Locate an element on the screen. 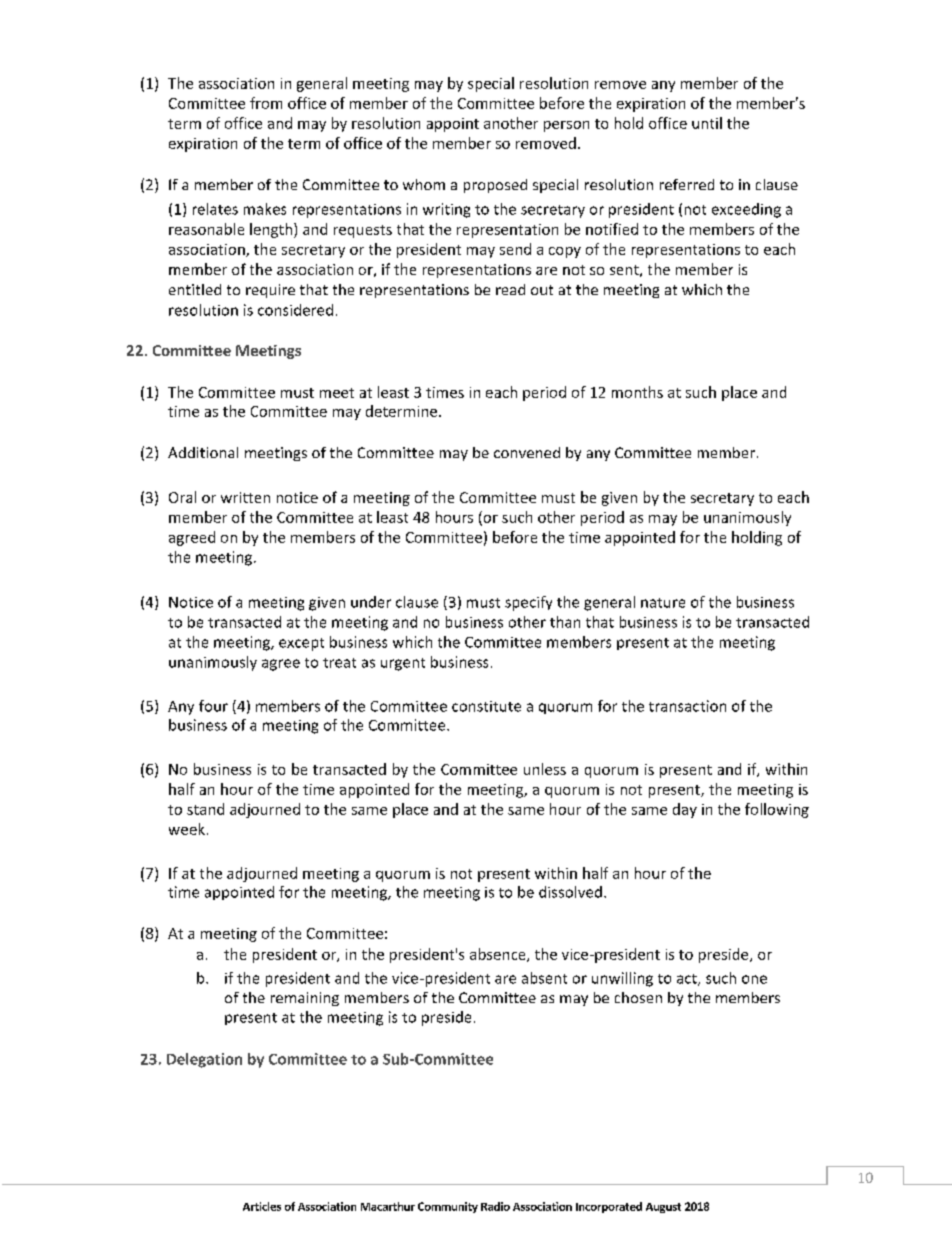  transaction is located at coordinates (687, 706).
